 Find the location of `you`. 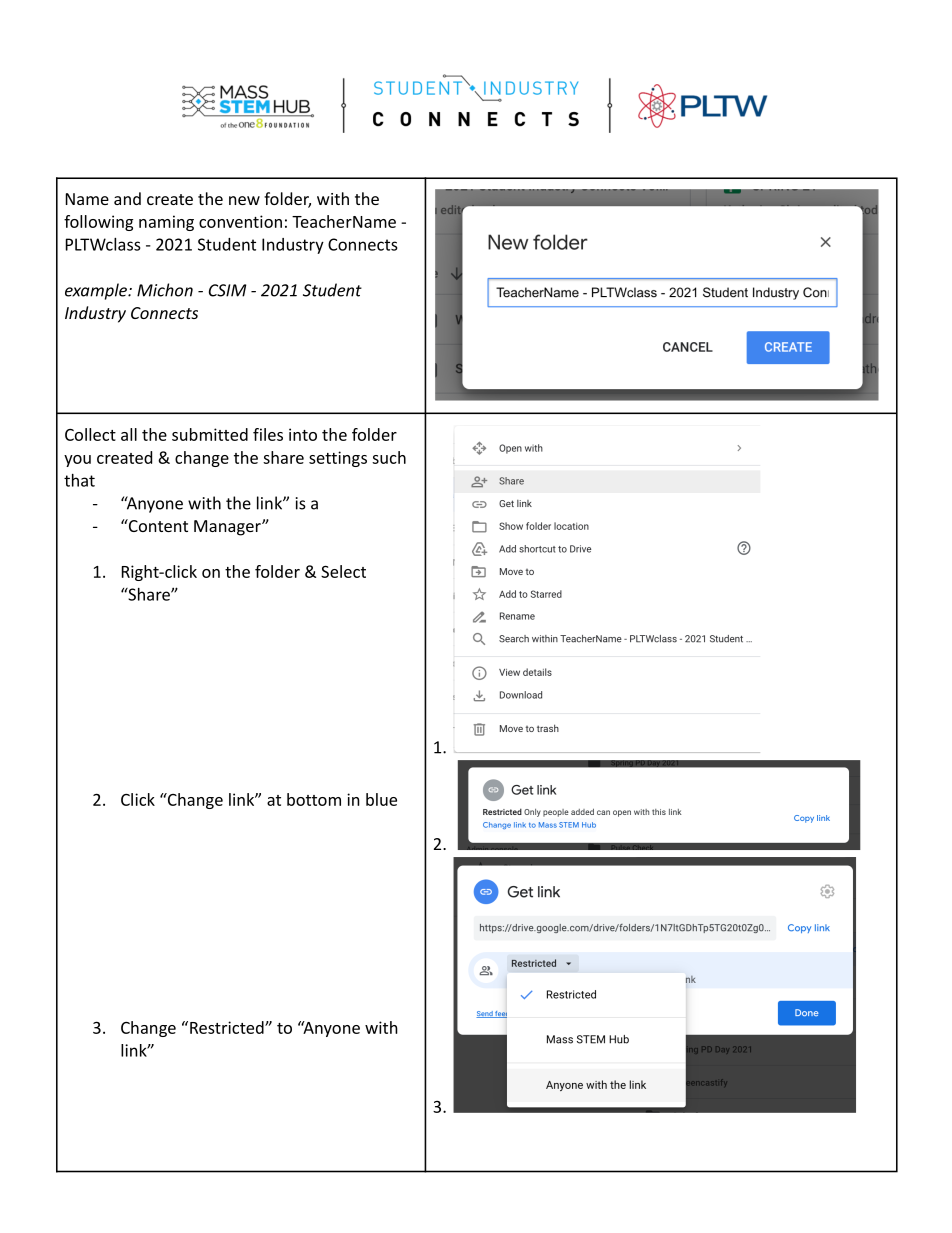

you is located at coordinates (77, 461).
